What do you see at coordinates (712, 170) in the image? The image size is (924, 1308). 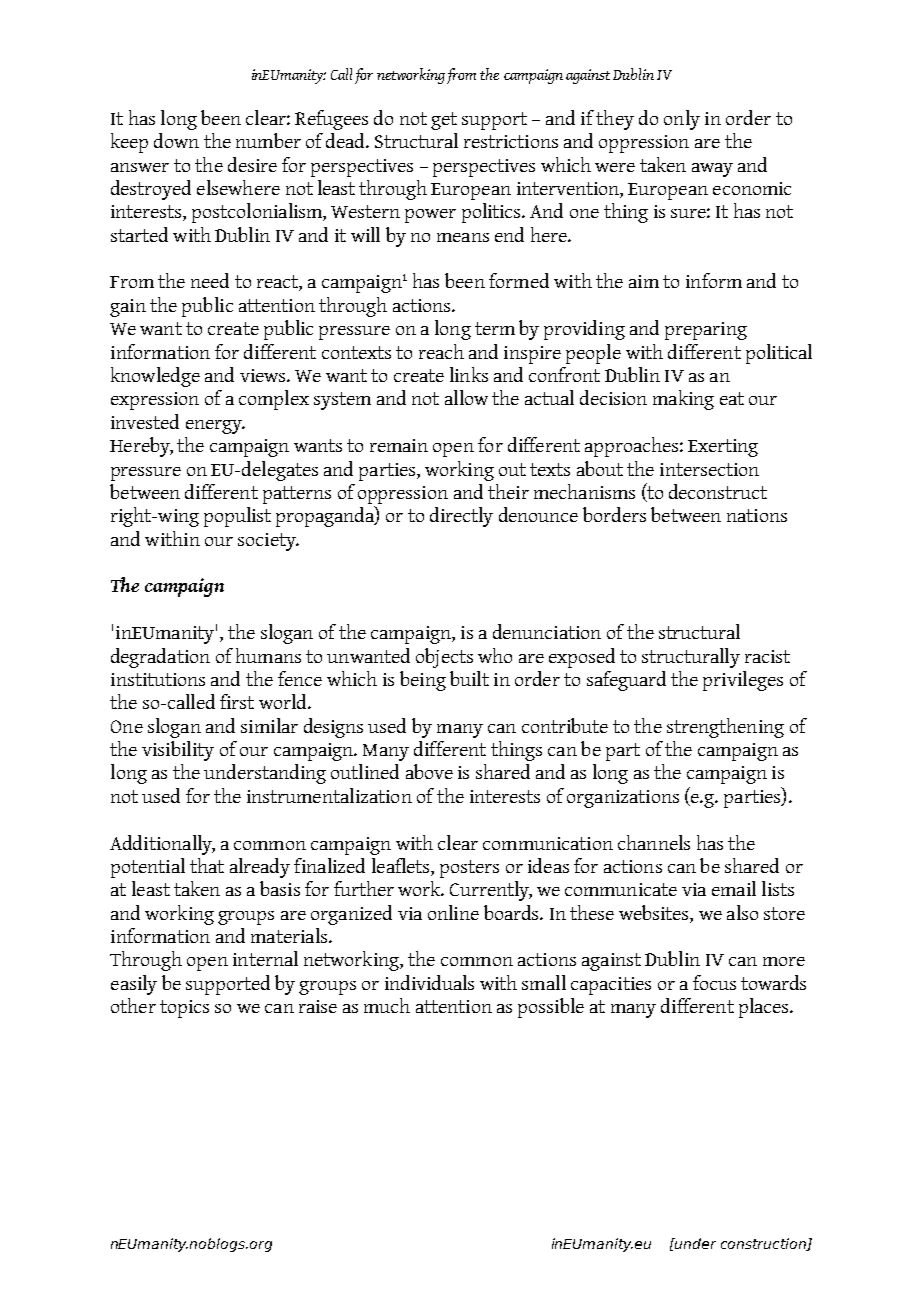 I see `away` at bounding box center [712, 170].
